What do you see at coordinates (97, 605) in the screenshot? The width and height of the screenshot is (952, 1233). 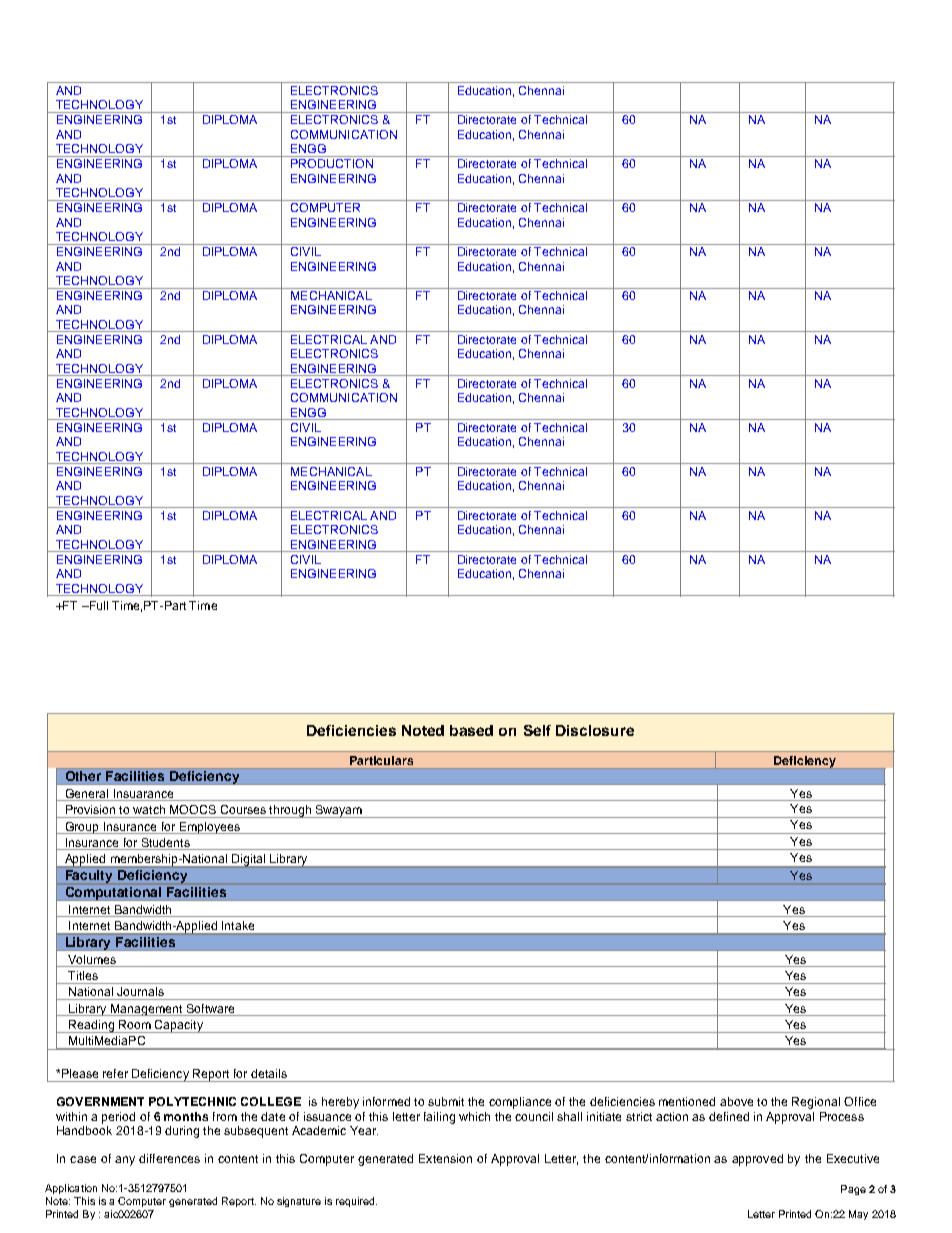 I see `Full` at bounding box center [97, 605].
